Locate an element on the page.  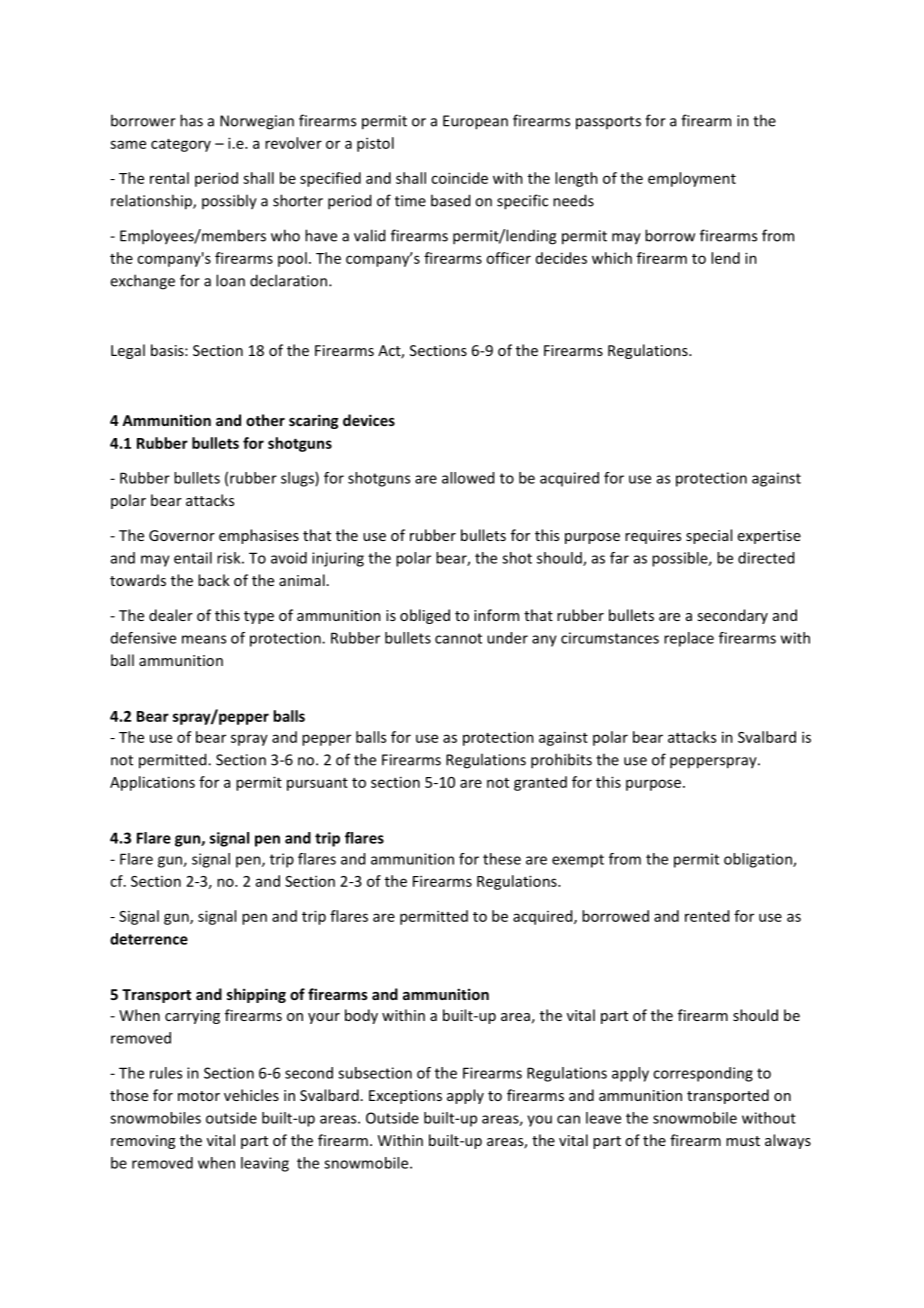
these is located at coordinates (502, 859).
